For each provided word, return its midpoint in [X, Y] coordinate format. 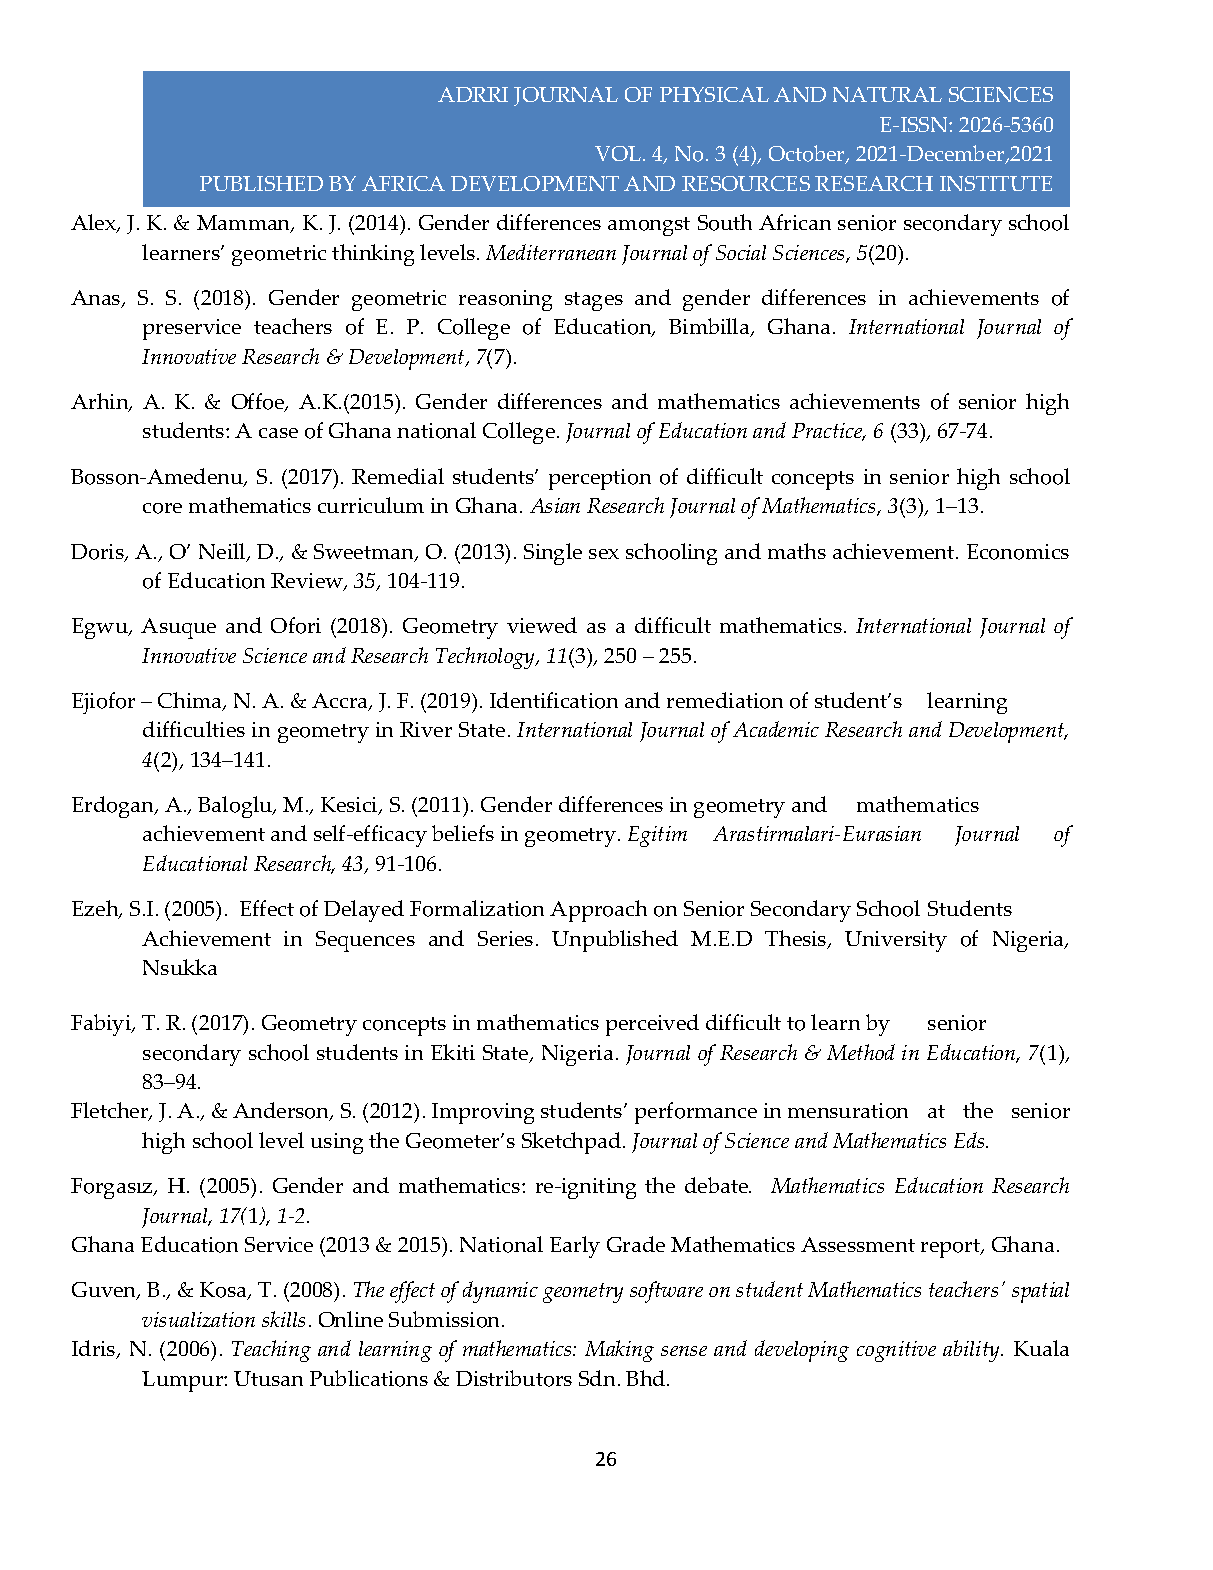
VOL [619, 153]
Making [619, 1351]
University [896, 941]
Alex [94, 223]
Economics [1018, 552]
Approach [598, 911]
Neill [223, 552]
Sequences [365, 941]
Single [553, 554]
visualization [198, 1319]
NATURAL [887, 94]
